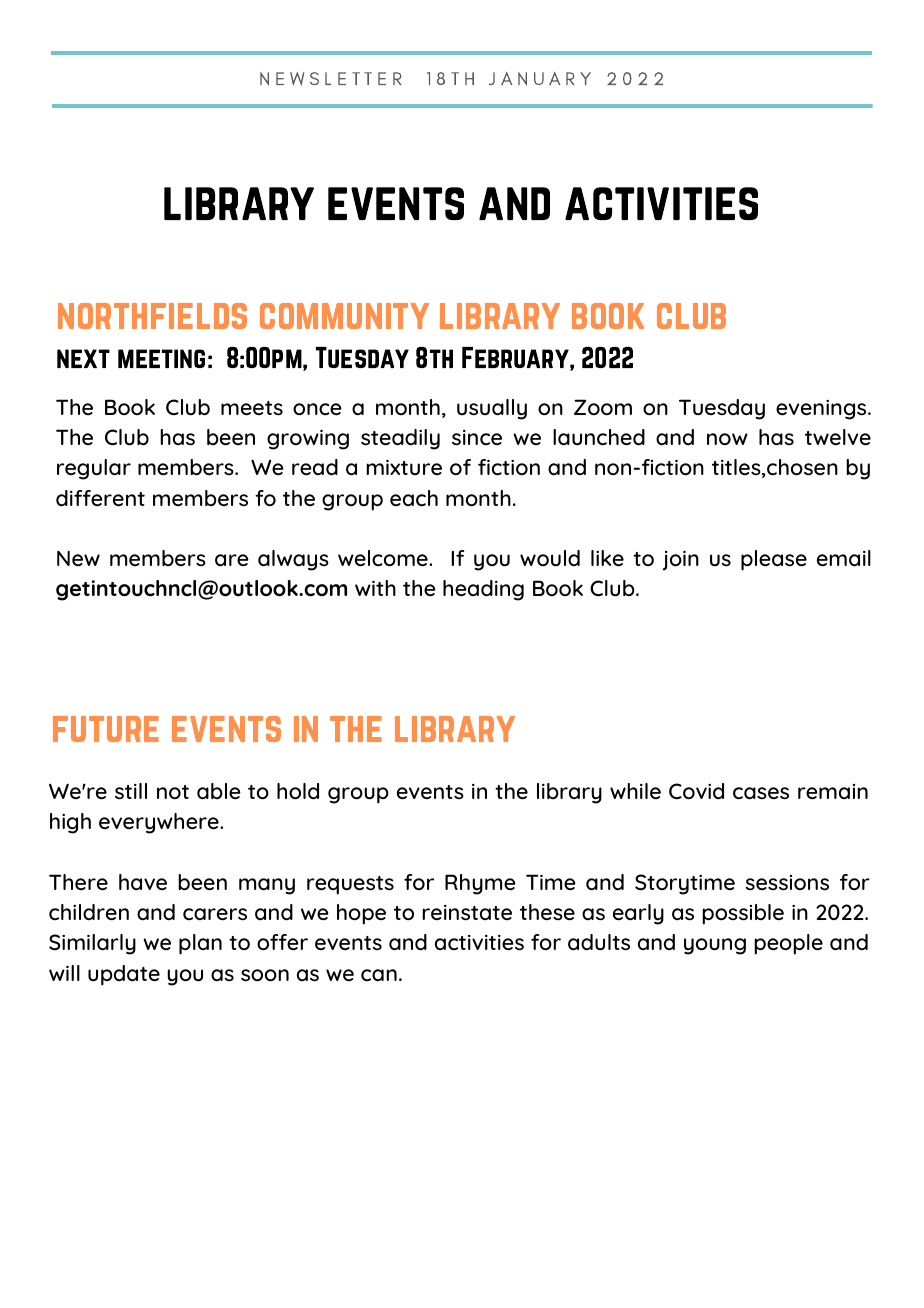  Describe the element at coordinates (298, 791) in the image. I see `hold` at that location.
